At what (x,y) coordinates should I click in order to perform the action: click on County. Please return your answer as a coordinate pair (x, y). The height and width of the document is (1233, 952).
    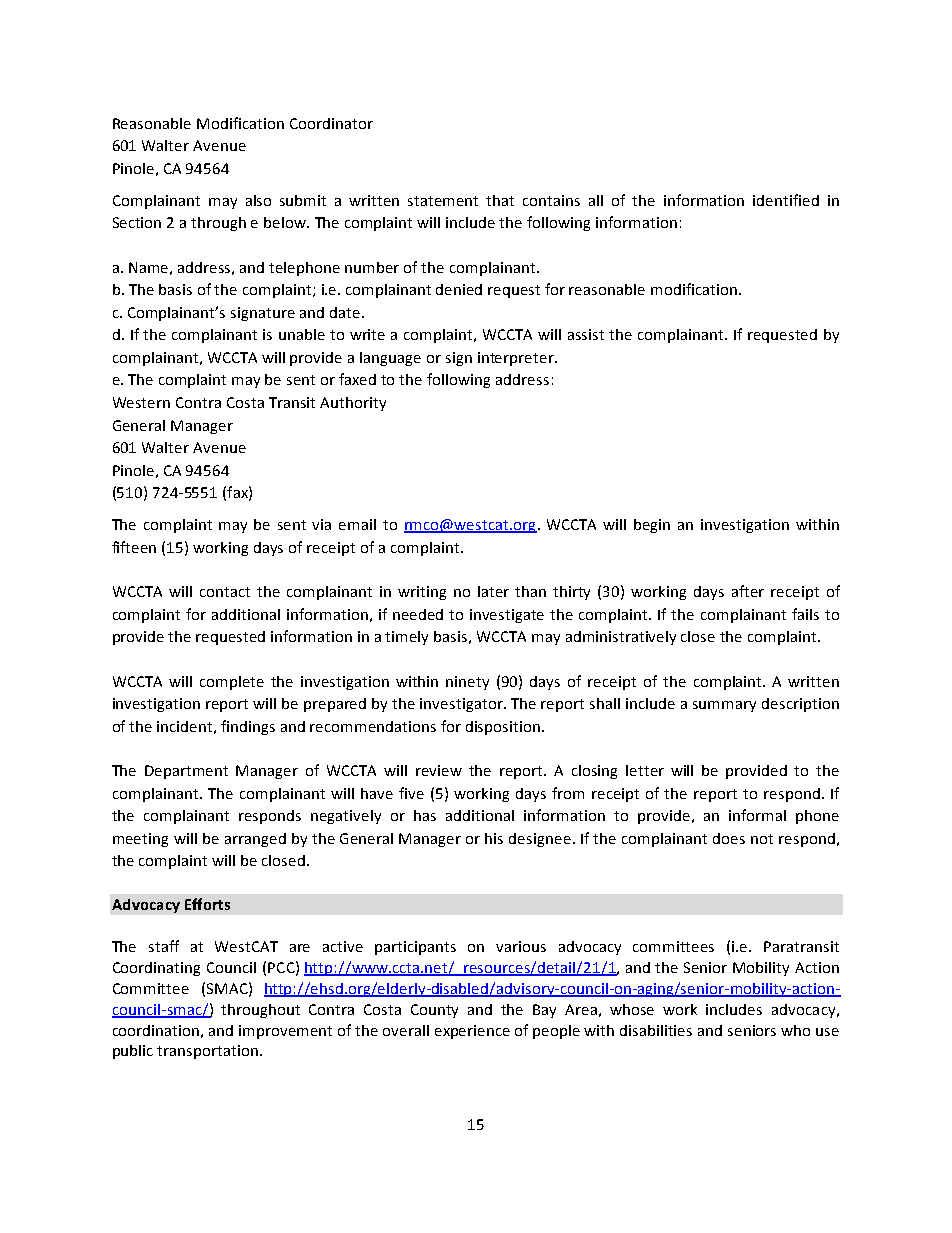
    Looking at the image, I should click on (434, 1011).
